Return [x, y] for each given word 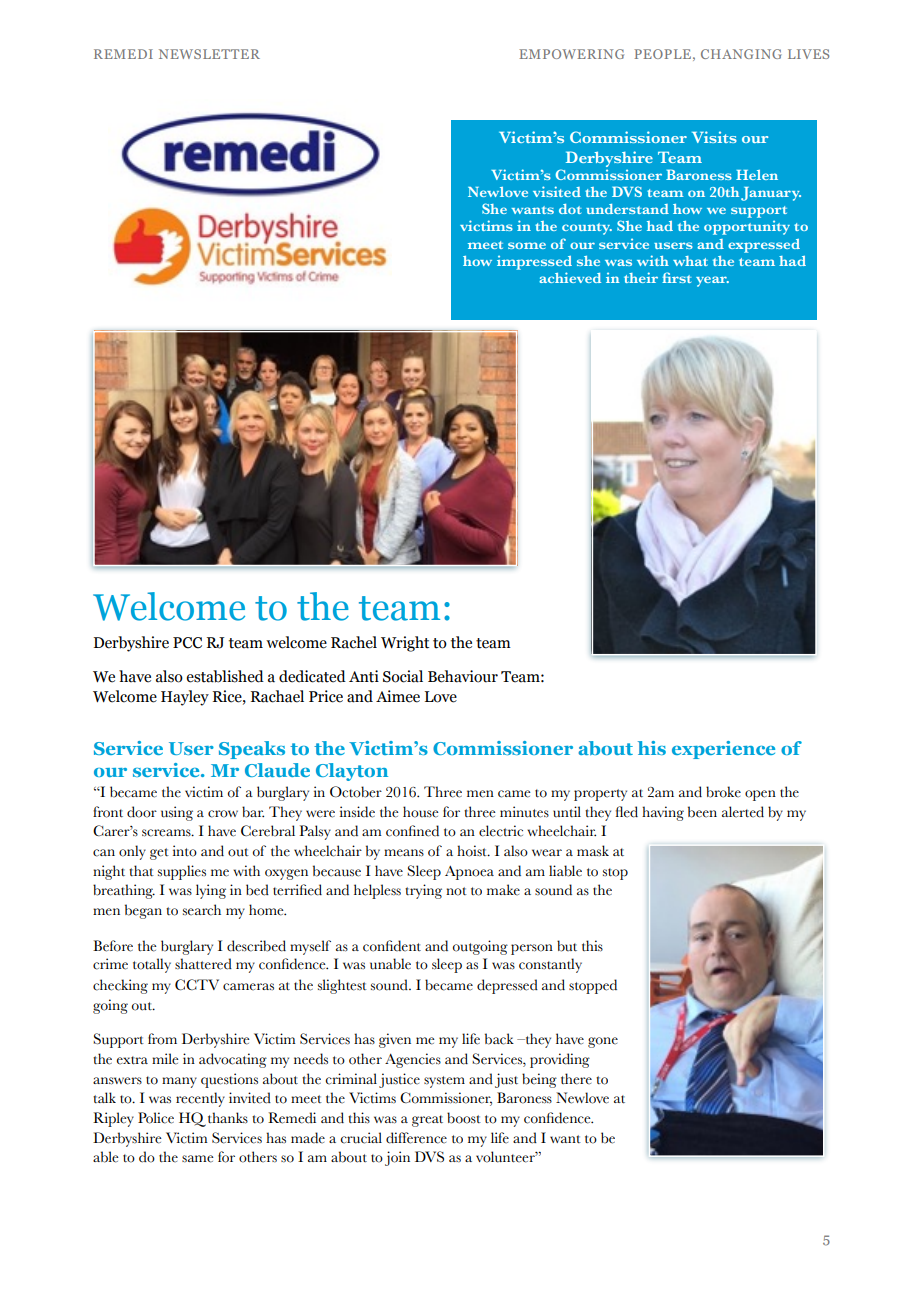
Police [156, 1118]
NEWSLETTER [209, 54]
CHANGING [741, 54]
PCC [187, 643]
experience [723, 750]
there [576, 1079]
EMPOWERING [571, 54]
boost [464, 1118]
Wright [405, 644]
